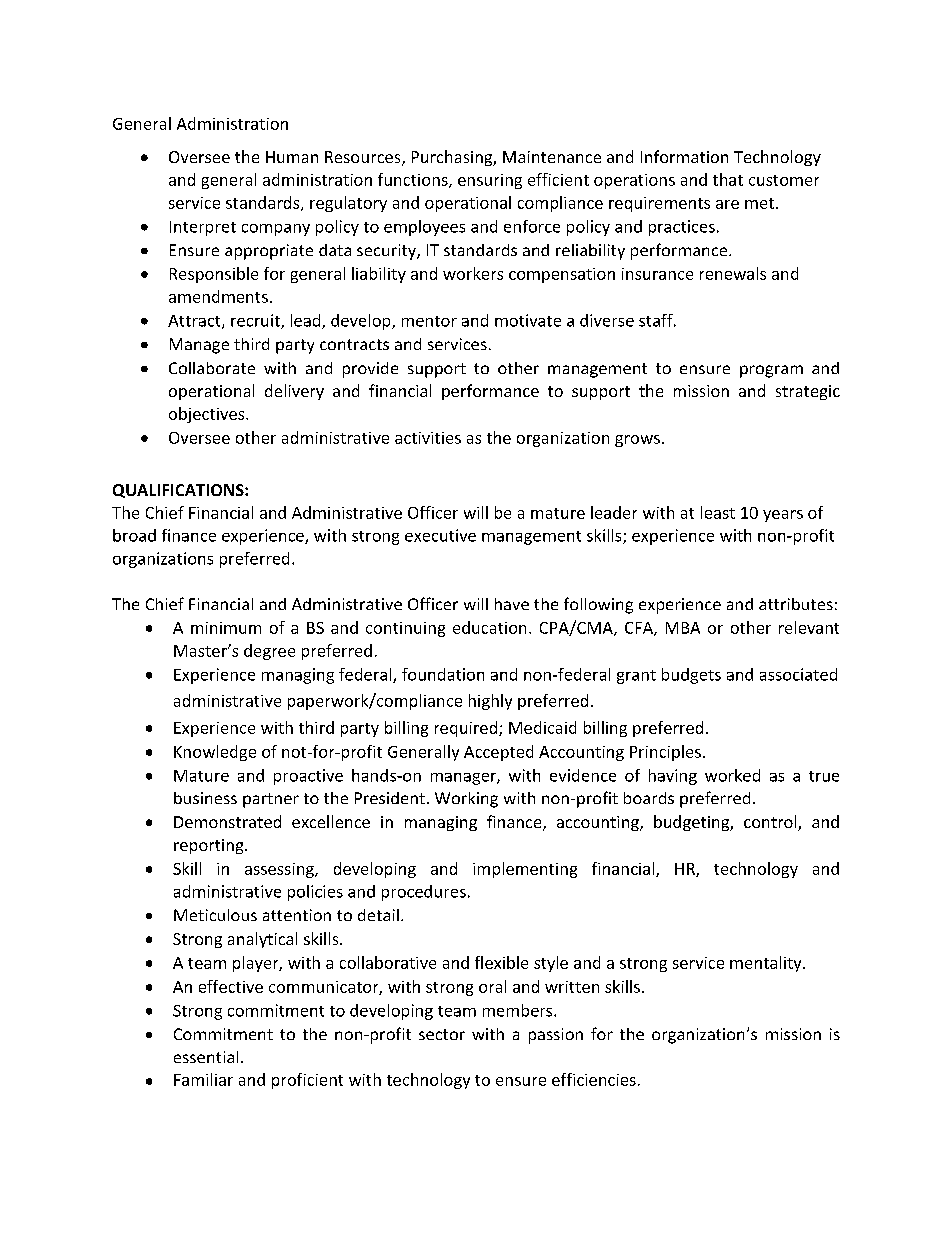 This screenshot has width=952, height=1233. I want to click on essential, so click(206, 1057).
